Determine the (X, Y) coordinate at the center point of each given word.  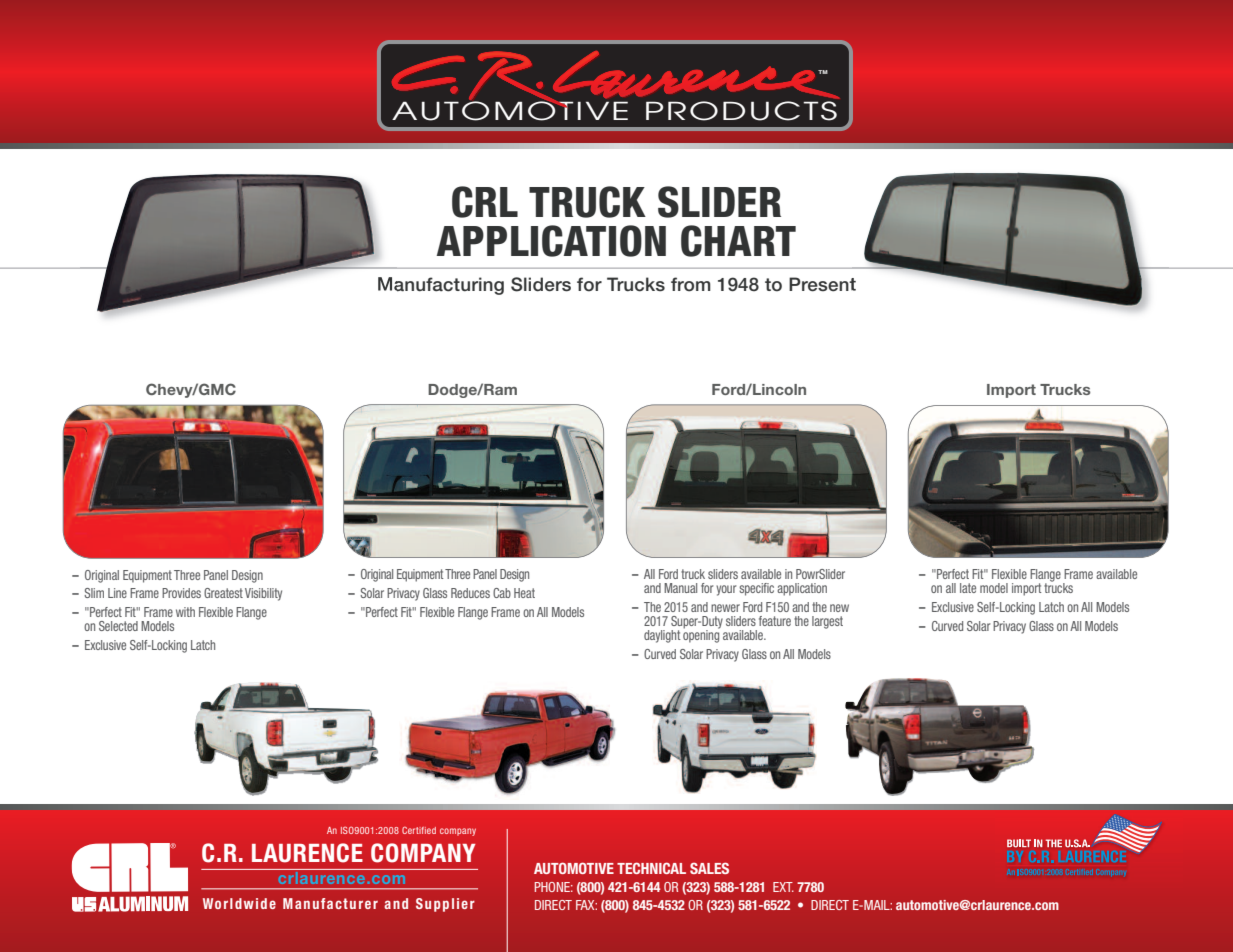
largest (827, 622)
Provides (181, 593)
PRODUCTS (741, 111)
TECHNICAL (651, 868)
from (691, 284)
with (185, 612)
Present (822, 284)
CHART (738, 241)
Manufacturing (441, 286)
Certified (419, 830)
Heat (524, 593)
